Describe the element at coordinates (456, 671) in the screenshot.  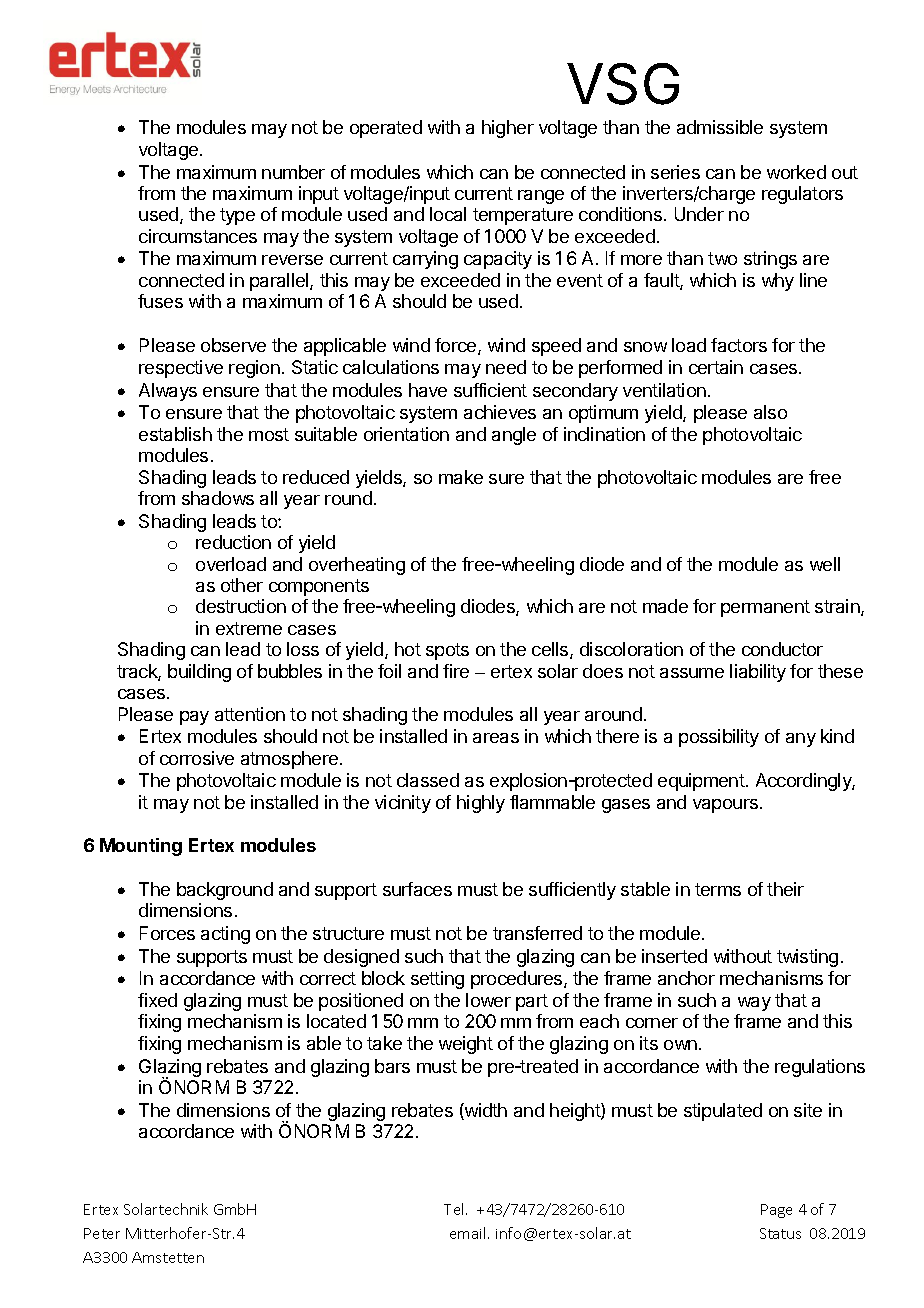
I see `fire` at that location.
